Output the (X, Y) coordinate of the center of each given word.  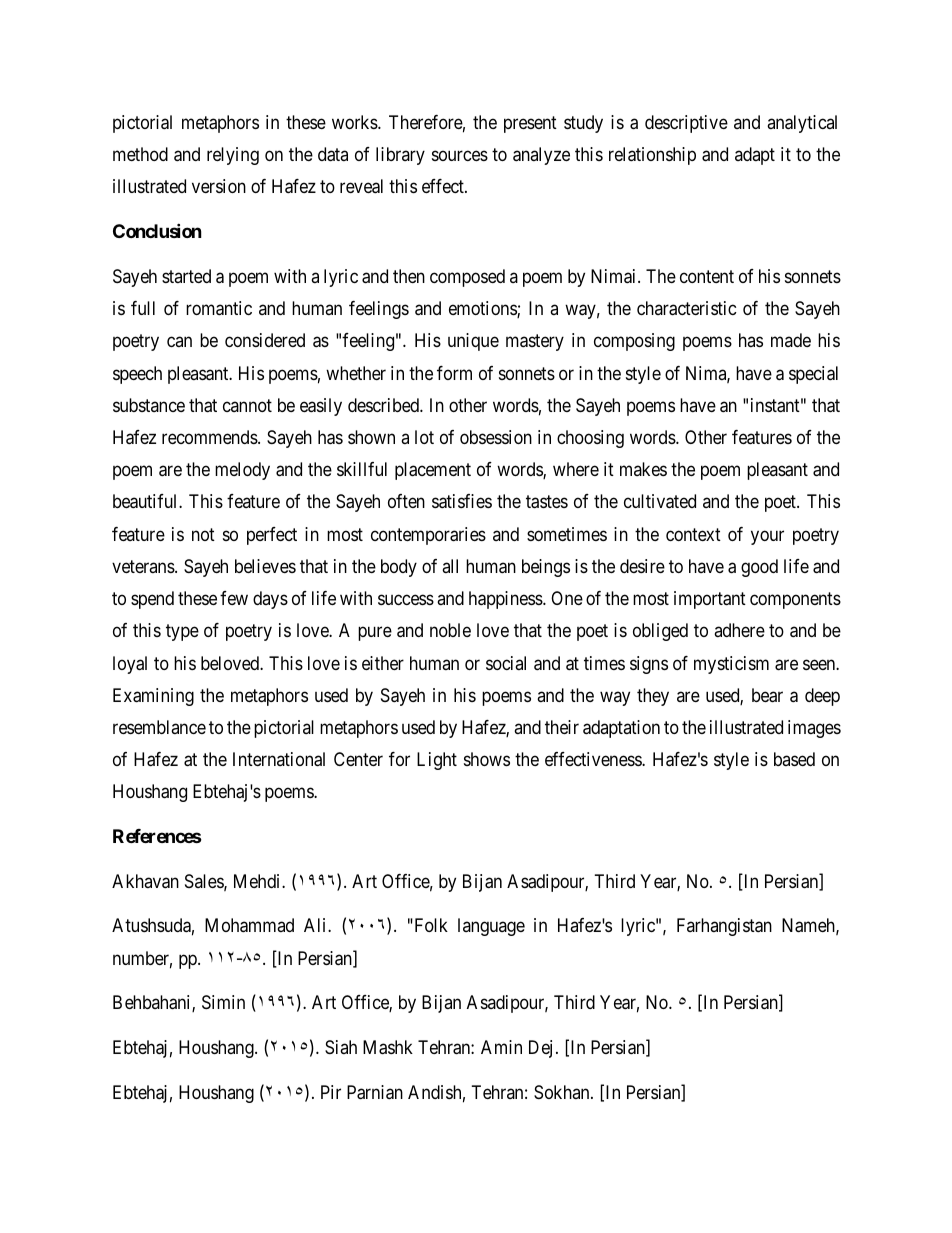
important (710, 600)
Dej (540, 1049)
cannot (247, 405)
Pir (331, 1092)
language (491, 927)
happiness (506, 600)
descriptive (686, 124)
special (813, 375)
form (454, 373)
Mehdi (258, 881)
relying (233, 156)
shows (487, 759)
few (234, 598)
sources (460, 156)
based (794, 759)
